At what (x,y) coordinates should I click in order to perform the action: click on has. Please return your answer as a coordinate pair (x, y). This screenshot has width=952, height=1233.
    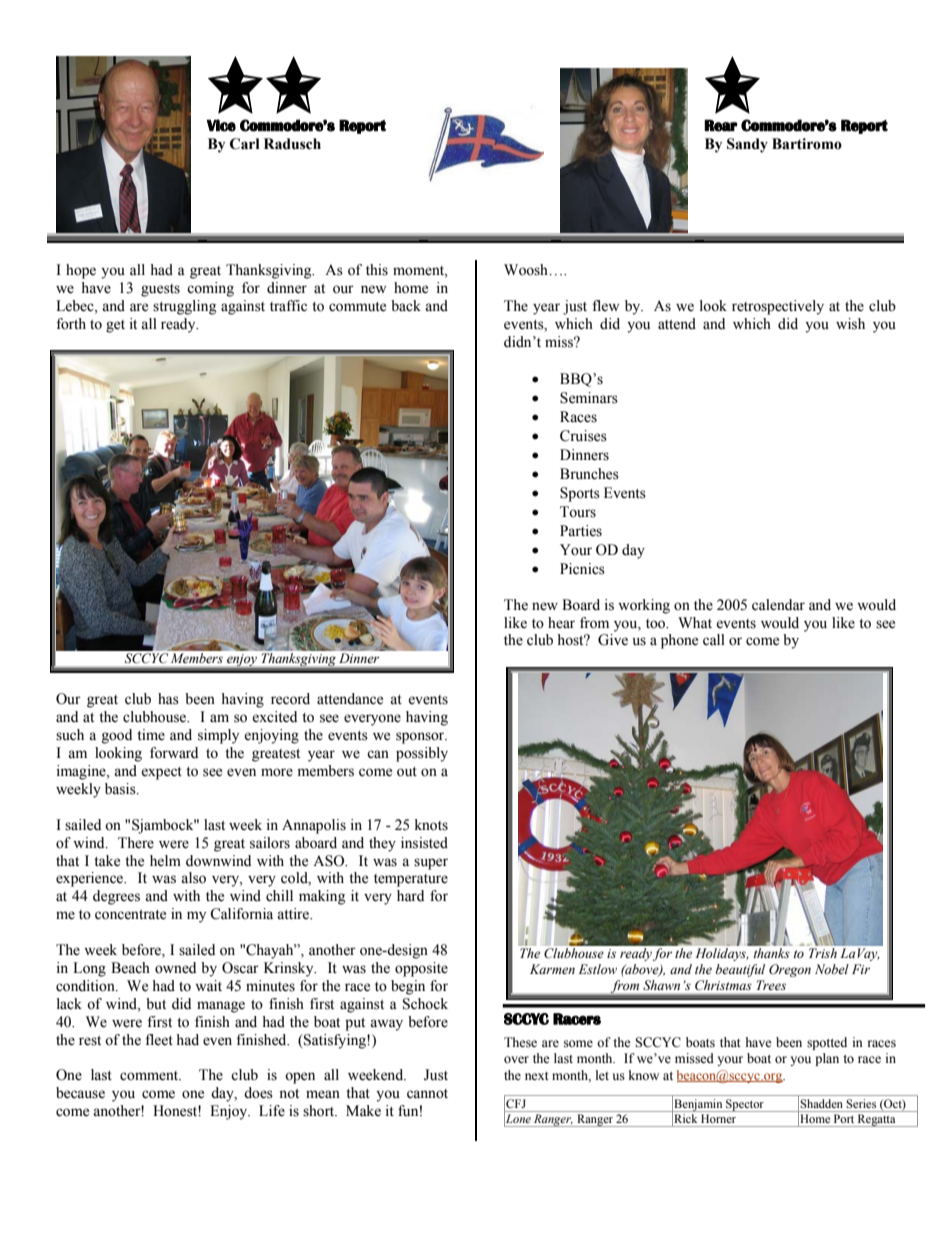
    Looking at the image, I should click on (168, 699).
